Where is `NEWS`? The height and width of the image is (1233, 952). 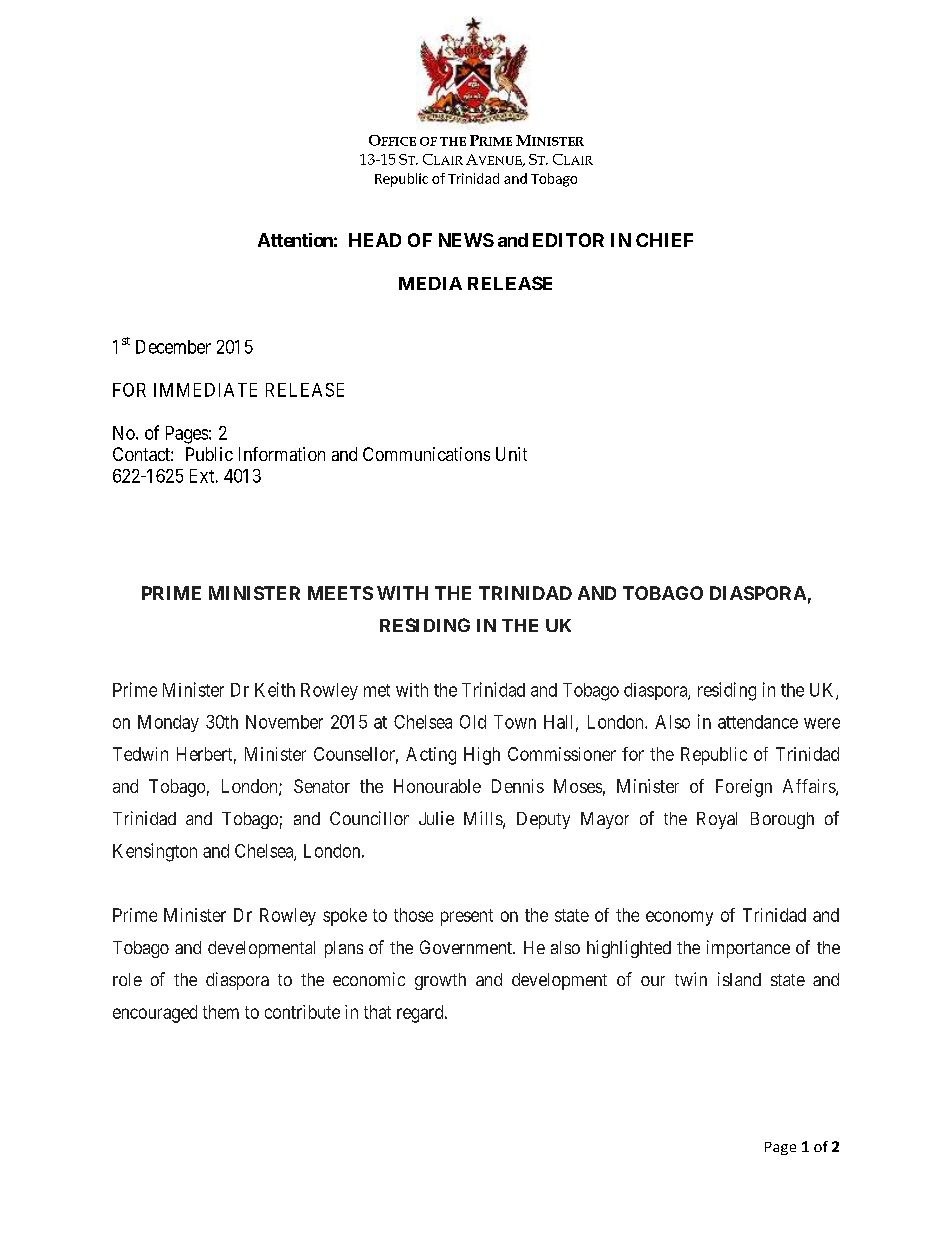 NEWS is located at coordinates (466, 240).
